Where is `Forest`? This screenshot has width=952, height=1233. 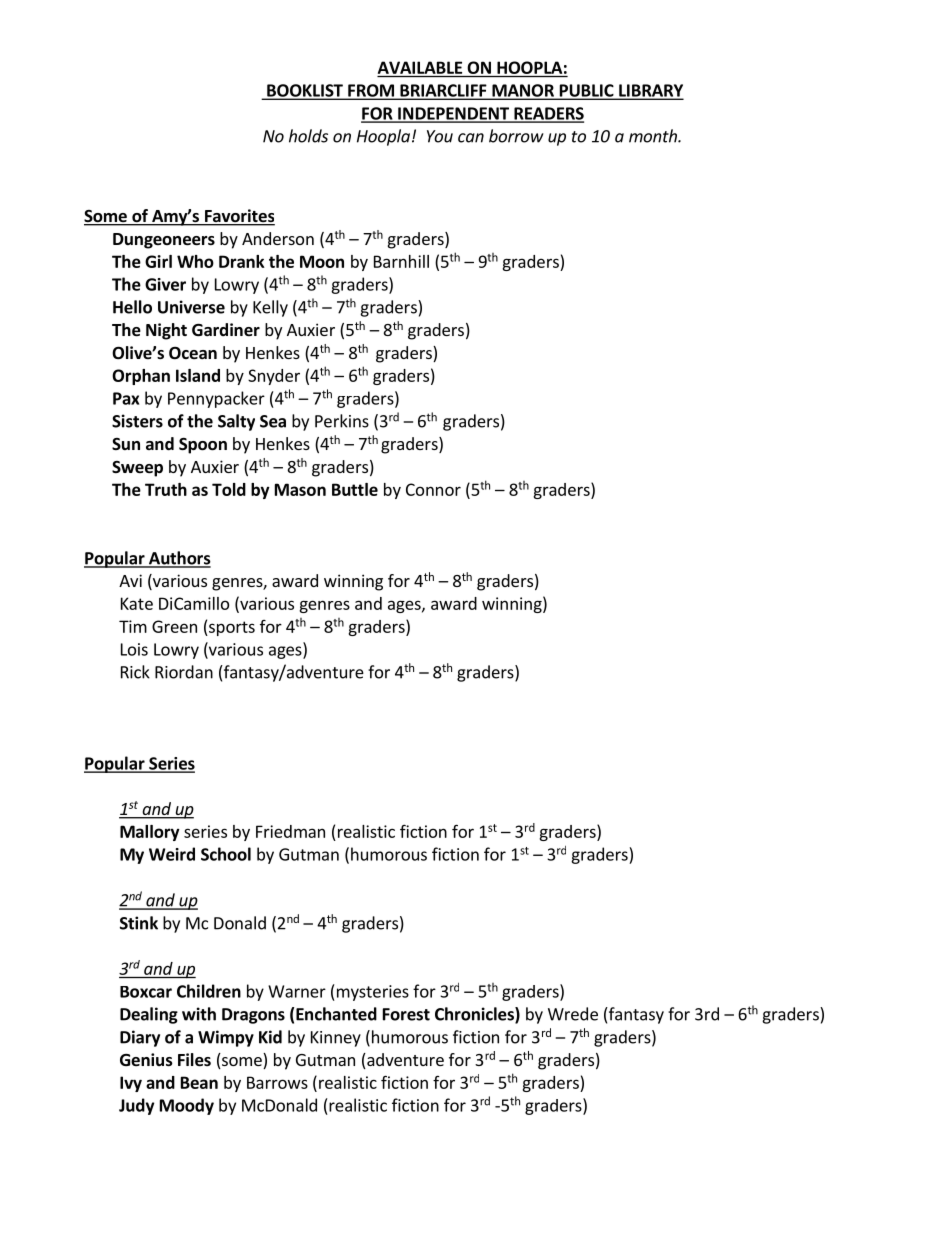 Forest is located at coordinates (406, 1014).
